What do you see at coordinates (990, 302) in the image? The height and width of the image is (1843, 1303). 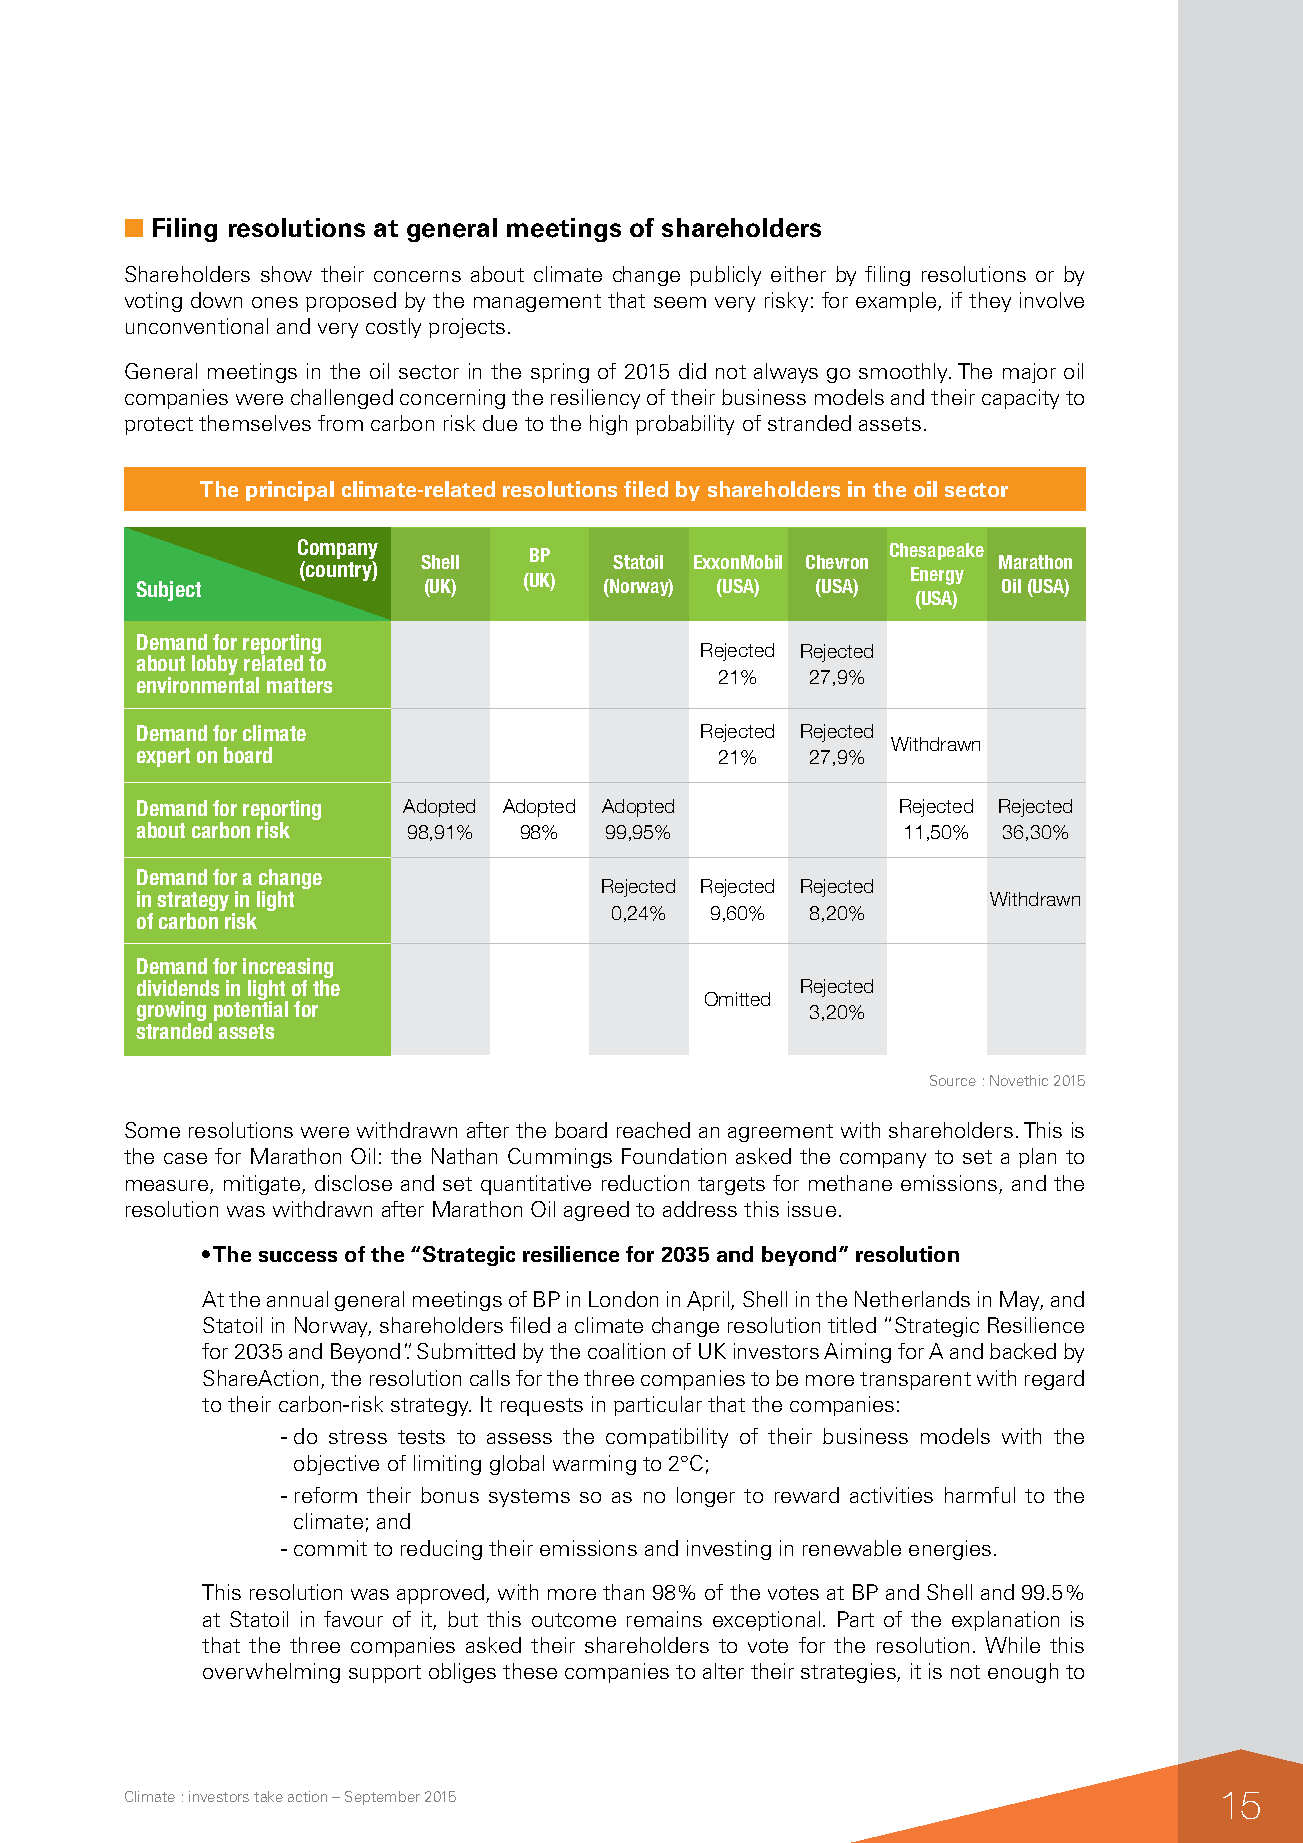 I see `they` at bounding box center [990, 302].
